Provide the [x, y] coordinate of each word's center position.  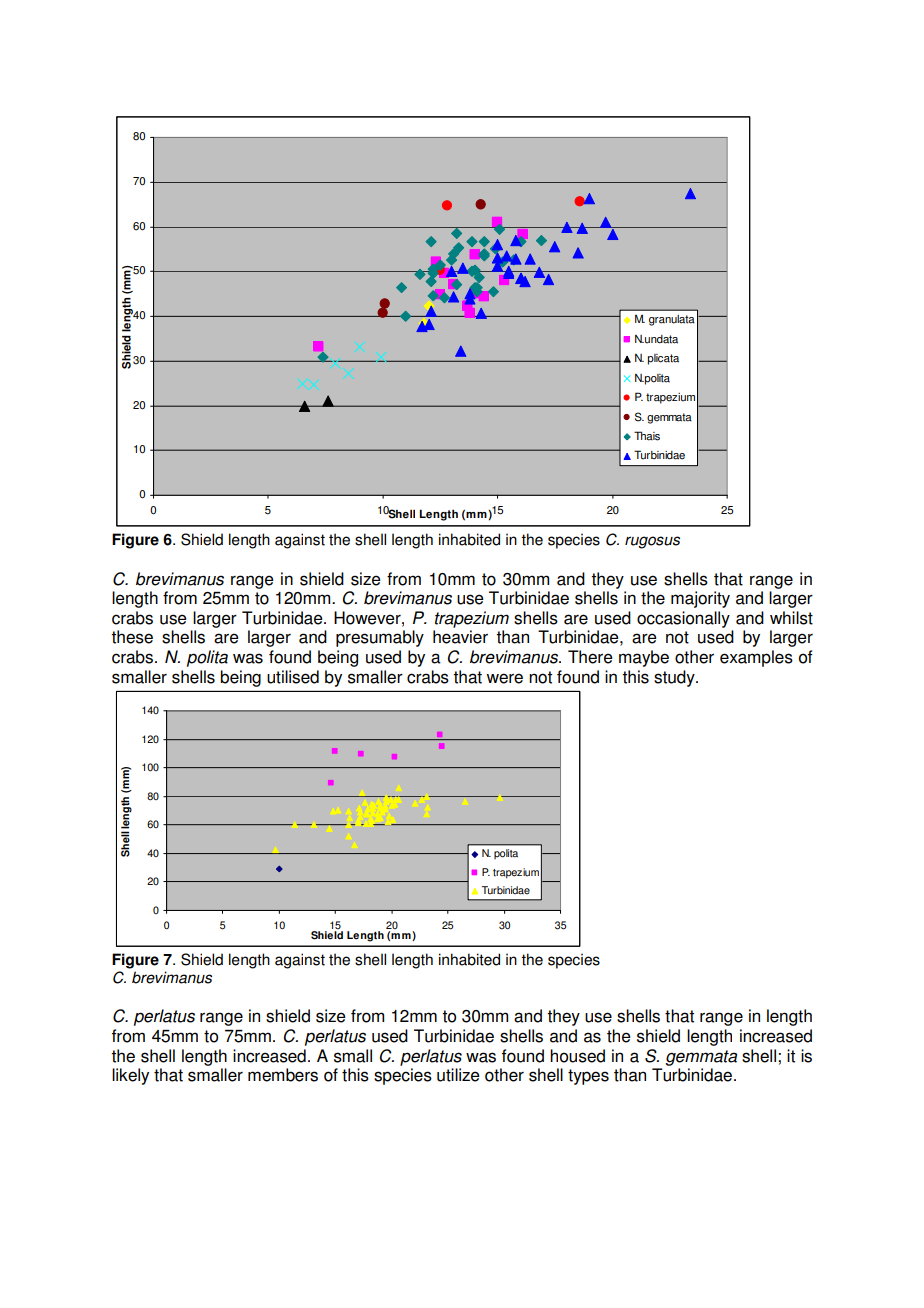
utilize [458, 1075]
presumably [380, 638]
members [283, 1075]
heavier [460, 637]
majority [700, 599]
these [132, 637]
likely [130, 1076]
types [588, 1077]
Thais [647, 436]
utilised [293, 677]
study [675, 678]
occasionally [683, 619]
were [504, 678]
